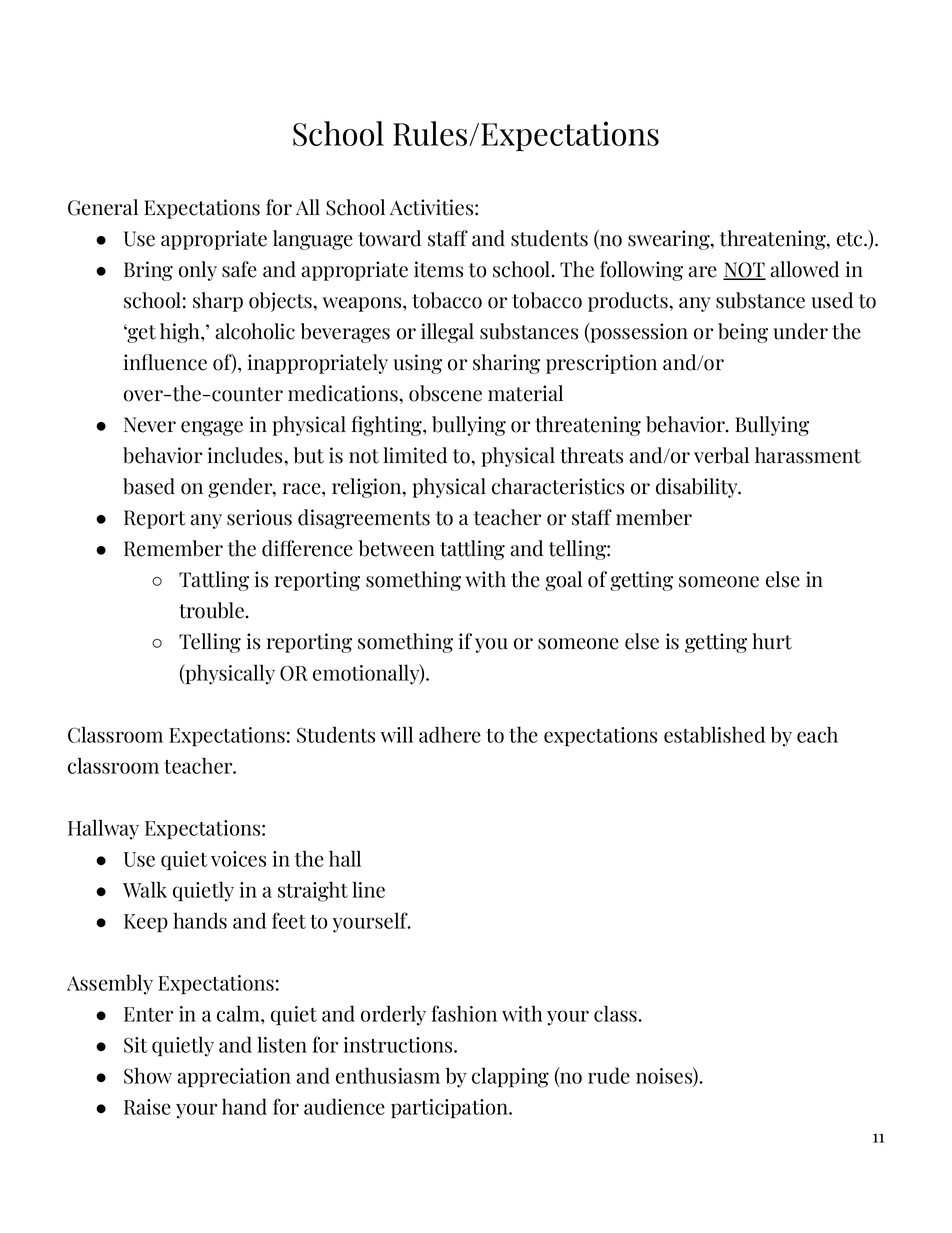 The width and height of the screenshot is (952, 1233). Describe the element at coordinates (438, 269) in the screenshot. I see `items` at that location.
